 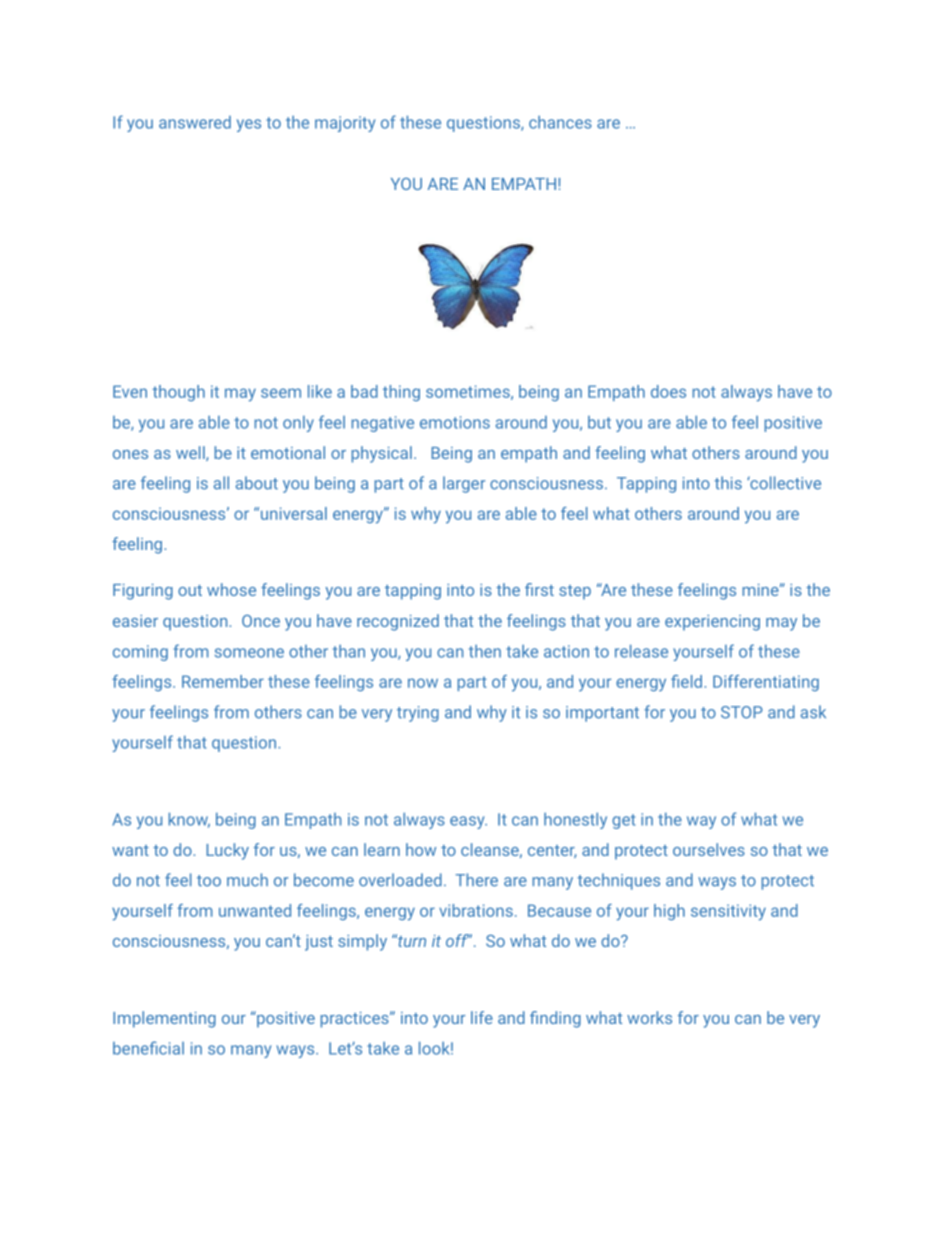 What do you see at coordinates (649, 1017) in the document?
I see `works` at bounding box center [649, 1017].
